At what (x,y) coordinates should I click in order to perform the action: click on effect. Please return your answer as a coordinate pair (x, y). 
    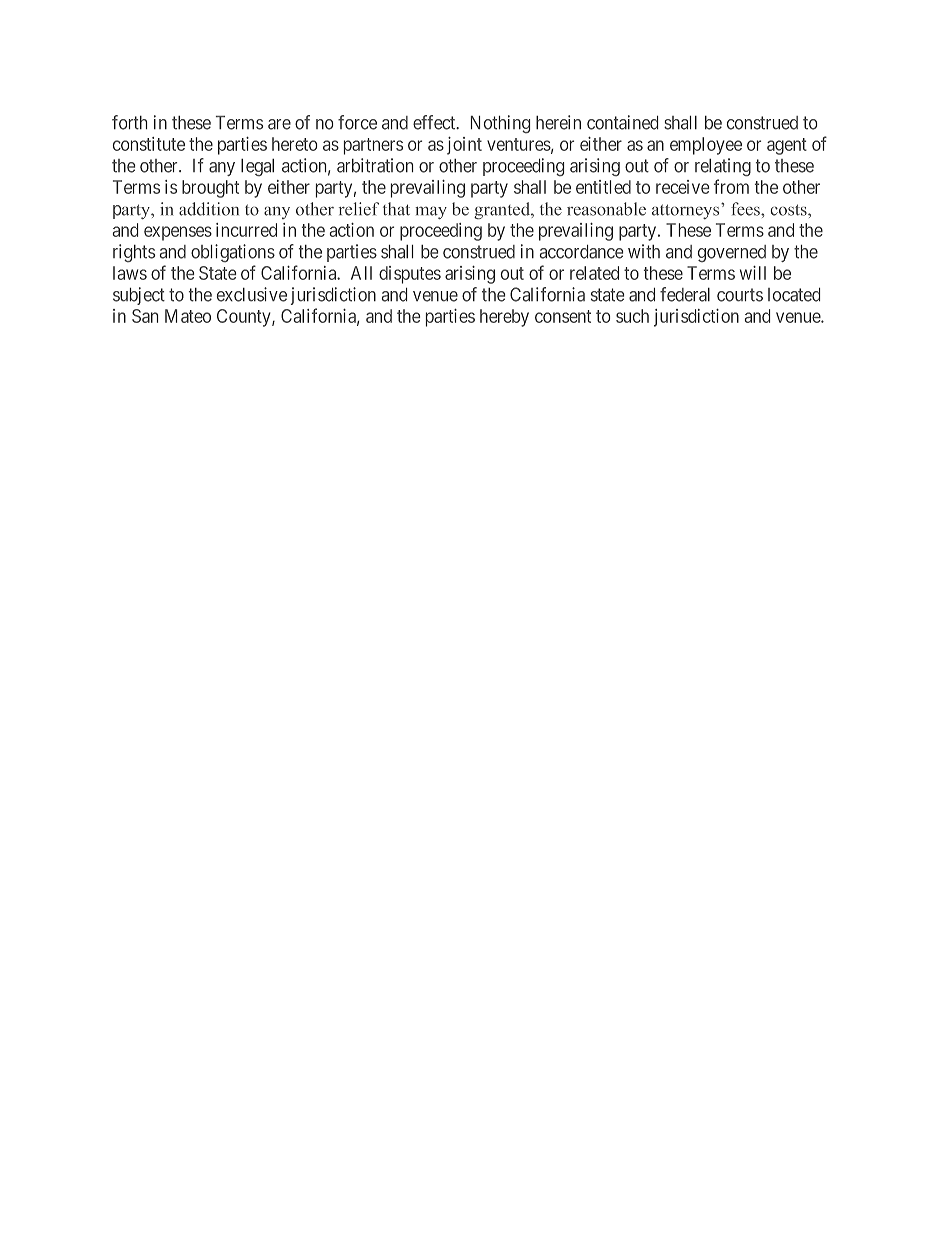
    Looking at the image, I should click on (435, 122).
